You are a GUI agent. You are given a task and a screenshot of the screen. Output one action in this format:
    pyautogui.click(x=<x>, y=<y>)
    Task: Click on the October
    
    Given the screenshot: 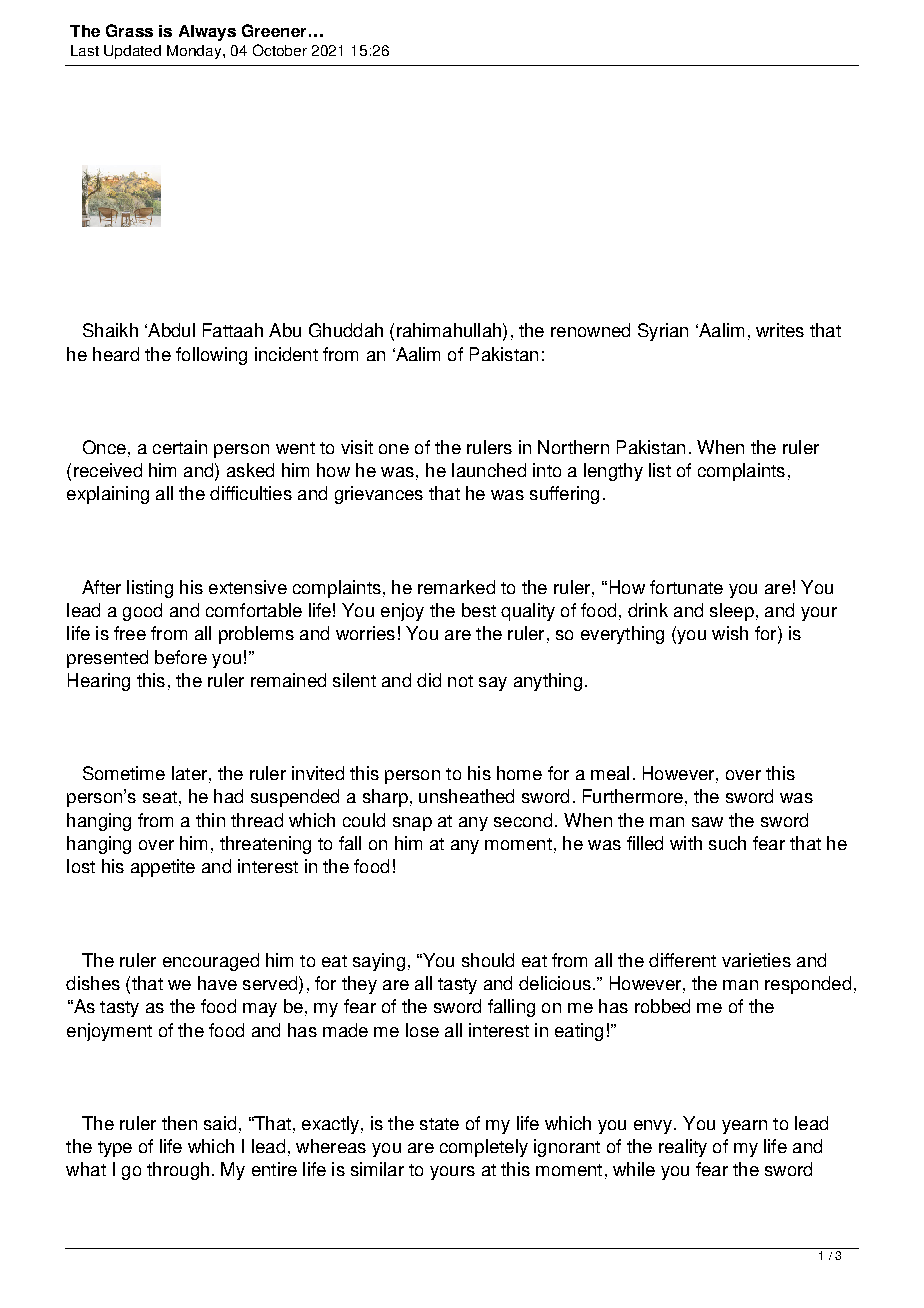 What is the action you would take?
    pyautogui.click(x=280, y=50)
